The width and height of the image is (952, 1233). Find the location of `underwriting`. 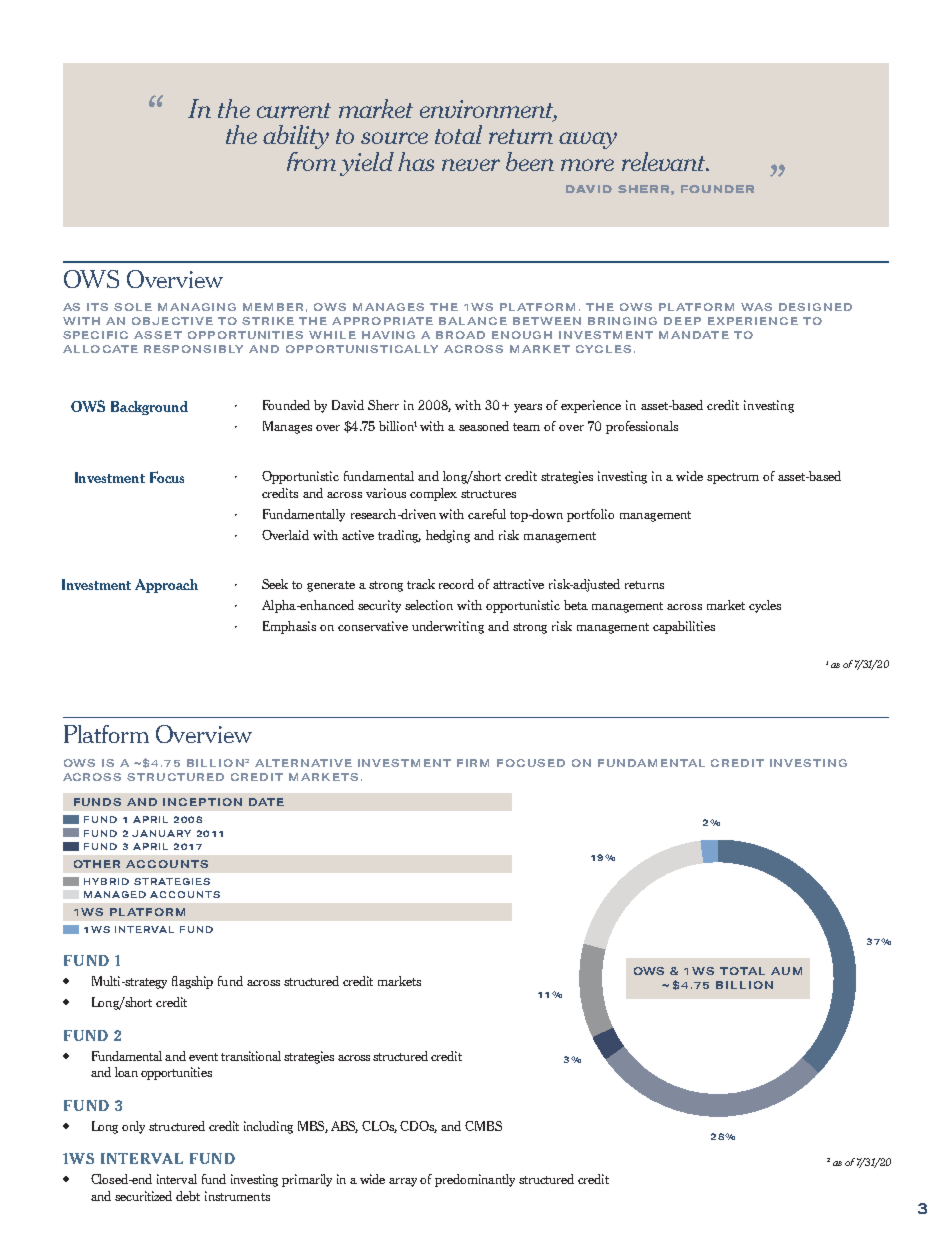

underwriting is located at coordinates (448, 627).
